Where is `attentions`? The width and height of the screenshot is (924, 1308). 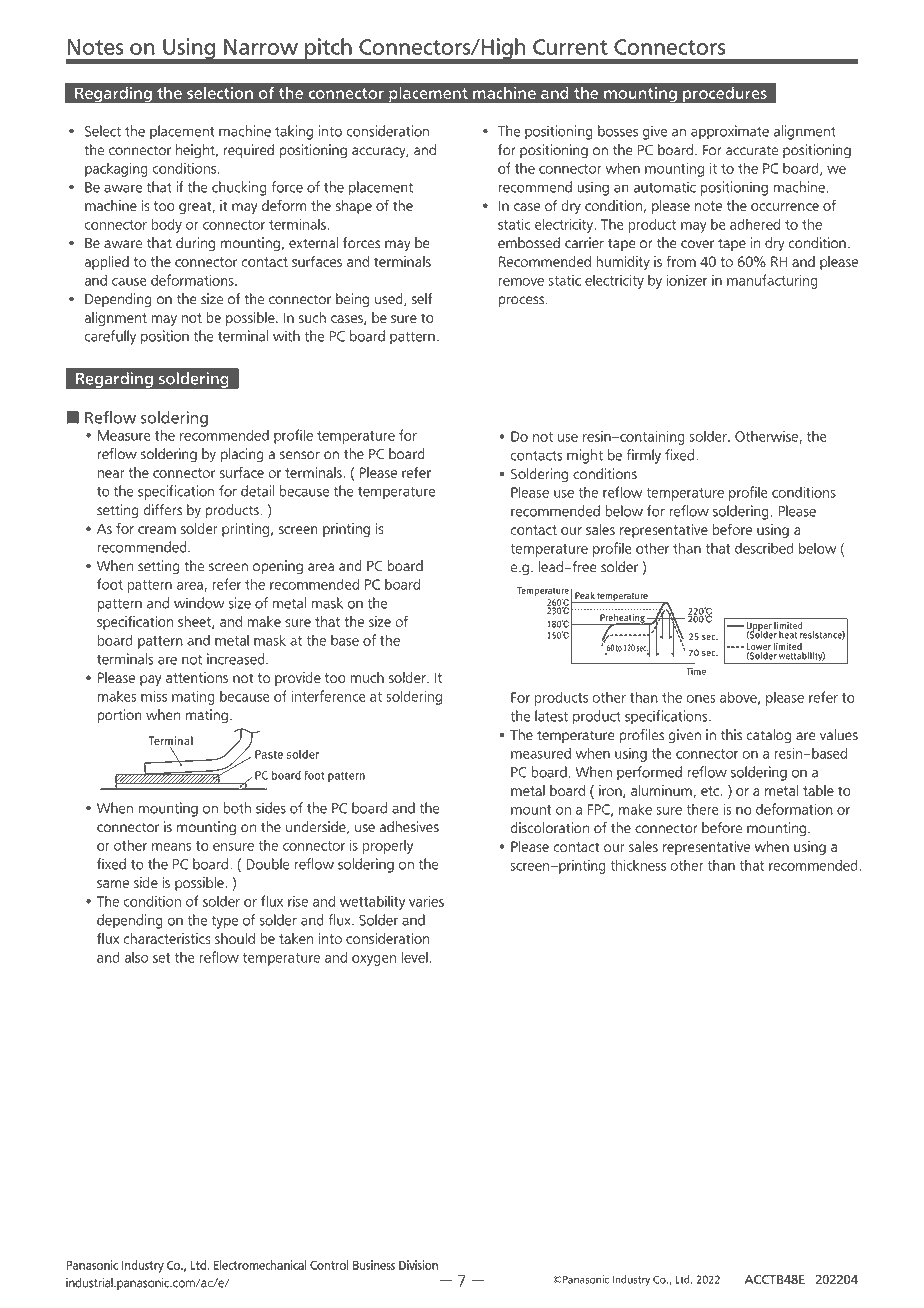
attentions is located at coordinates (197, 677).
